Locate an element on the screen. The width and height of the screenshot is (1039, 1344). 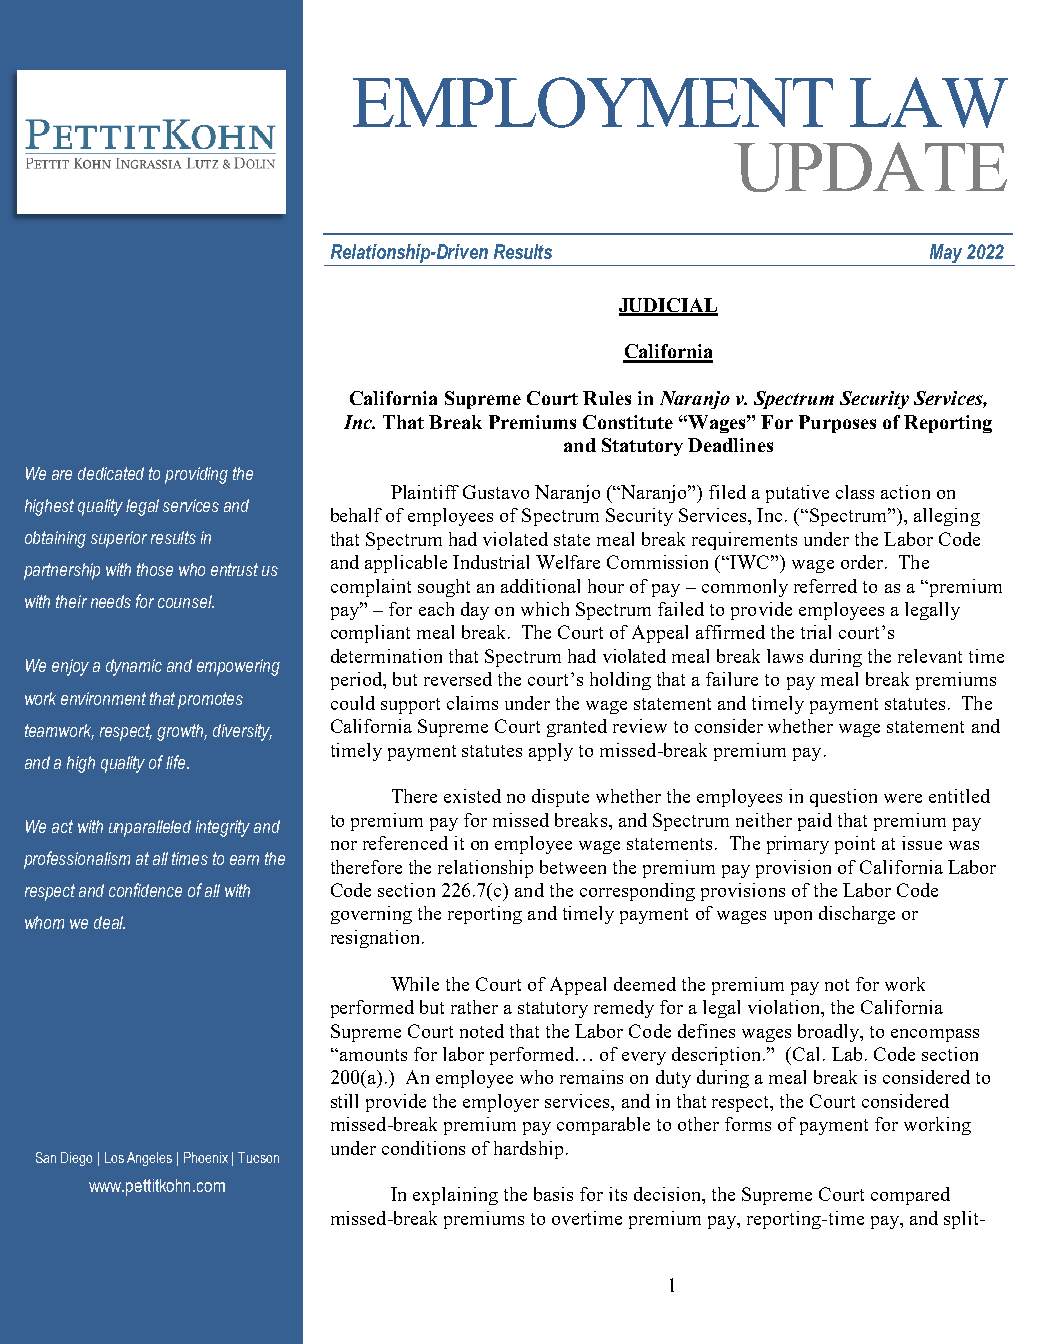
between is located at coordinates (573, 867).
